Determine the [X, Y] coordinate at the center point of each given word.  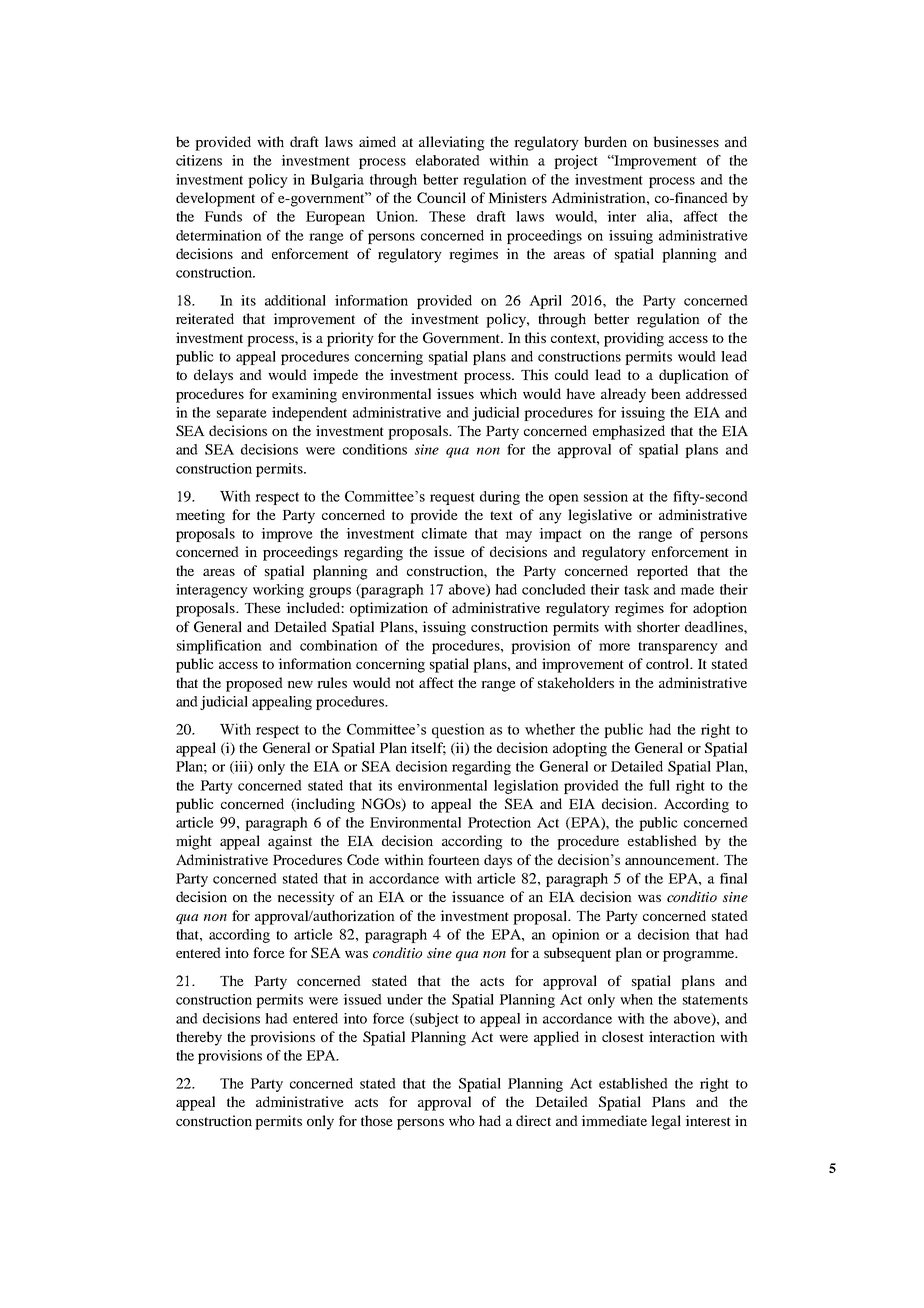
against [290, 842]
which [498, 393]
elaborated [448, 160]
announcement [671, 860]
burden [605, 141]
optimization [389, 609]
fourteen [454, 859]
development [215, 199]
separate [242, 415]
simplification [219, 647]
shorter [658, 626]
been [666, 393]
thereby [199, 1038]
